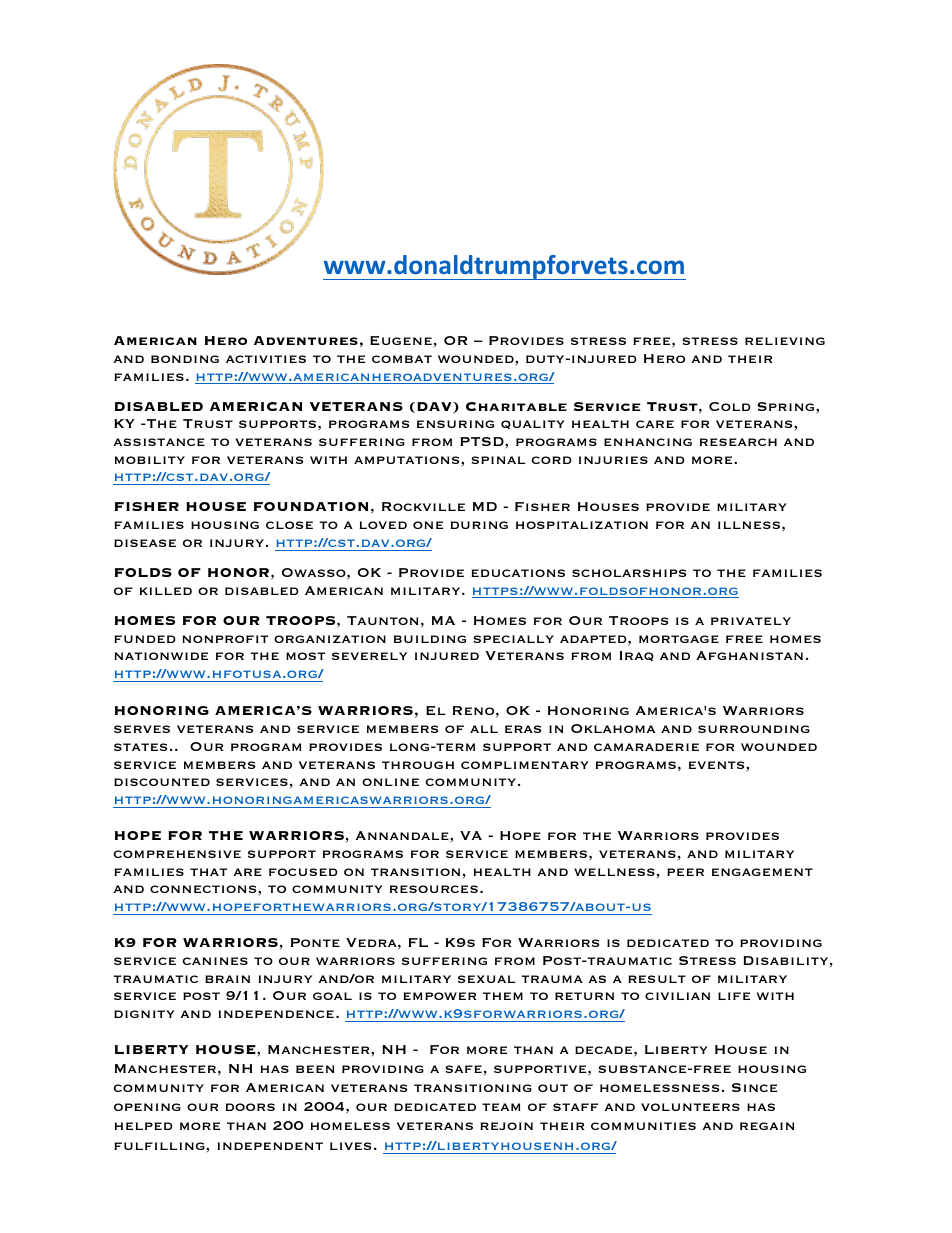  Describe the element at coordinates (730, 406) in the screenshot. I see `Cold` at that location.
